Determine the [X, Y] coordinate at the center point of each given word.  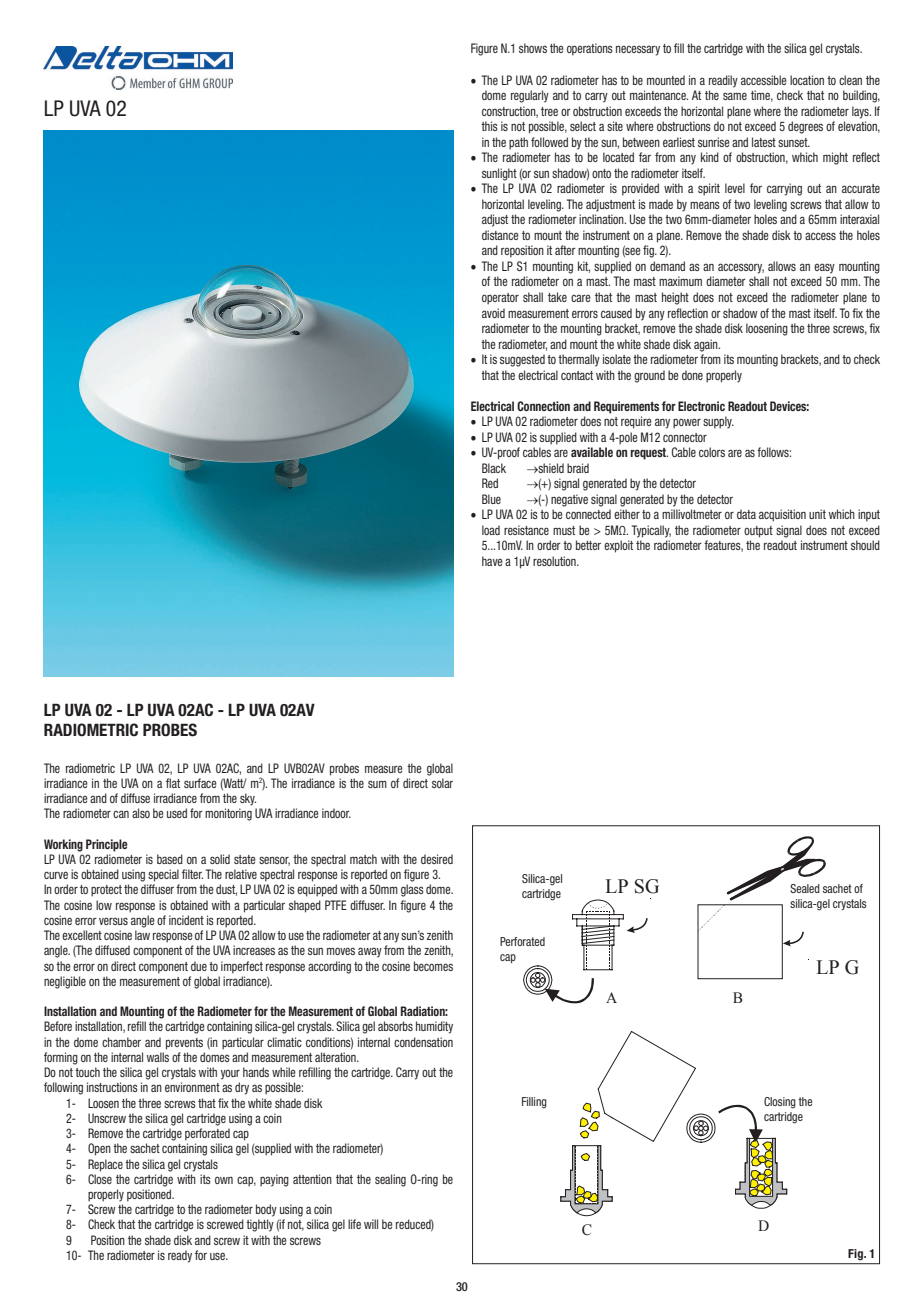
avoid [493, 313]
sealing [390, 1180]
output [758, 532]
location [807, 80]
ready [180, 1256]
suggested [522, 360]
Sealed [805, 888]
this [489, 126]
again [707, 345]
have [492, 561]
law [142, 935]
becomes [433, 966]
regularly [530, 96]
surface [200, 783]
